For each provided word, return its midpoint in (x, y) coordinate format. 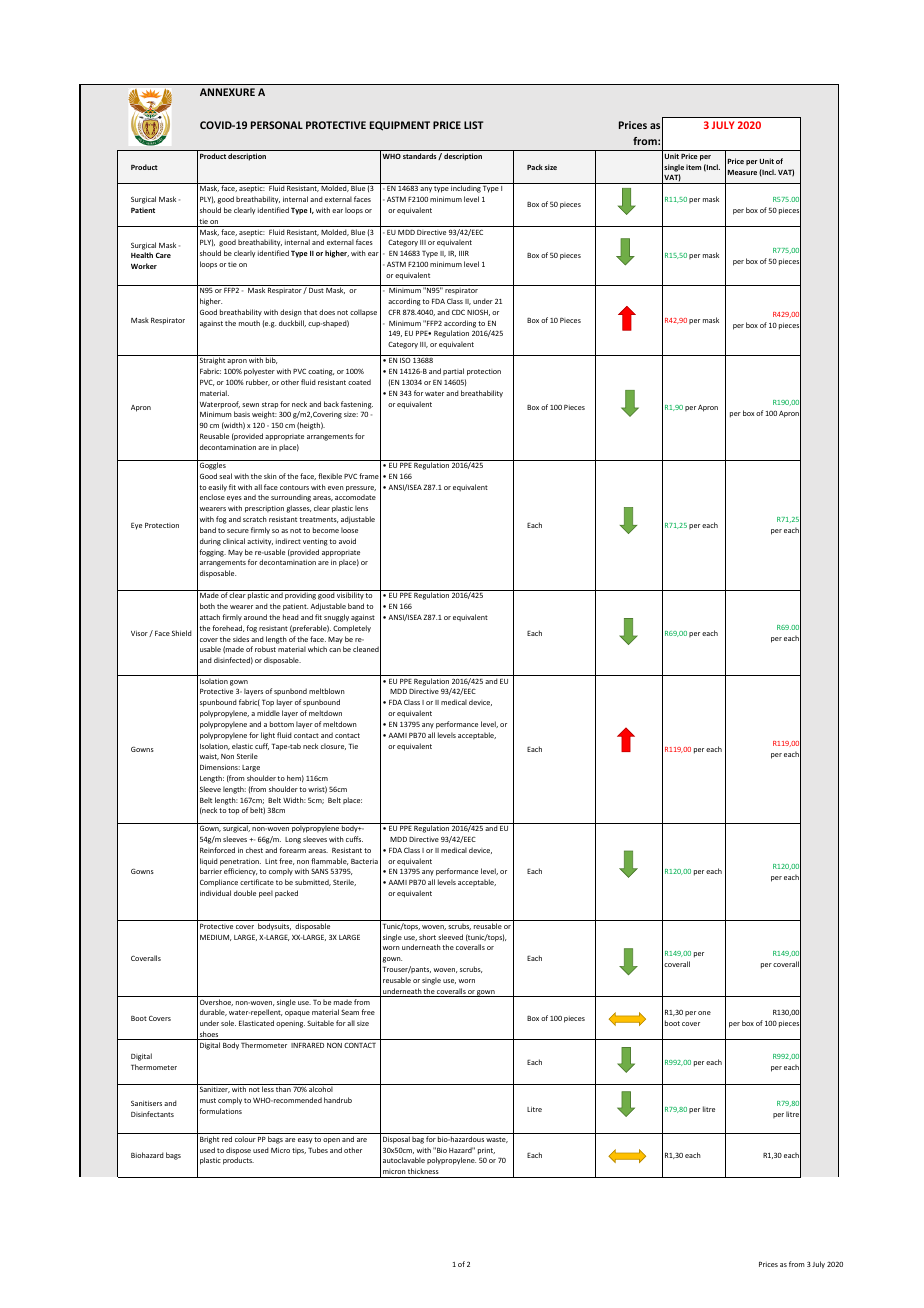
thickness (423, 1171)
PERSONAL (277, 125)
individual (215, 893)
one (704, 1013)
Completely (352, 629)
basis (242, 414)
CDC (458, 312)
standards (421, 156)
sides (241, 639)
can (335, 650)
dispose (238, 1151)
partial (453, 371)
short (427, 937)
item (693, 167)
